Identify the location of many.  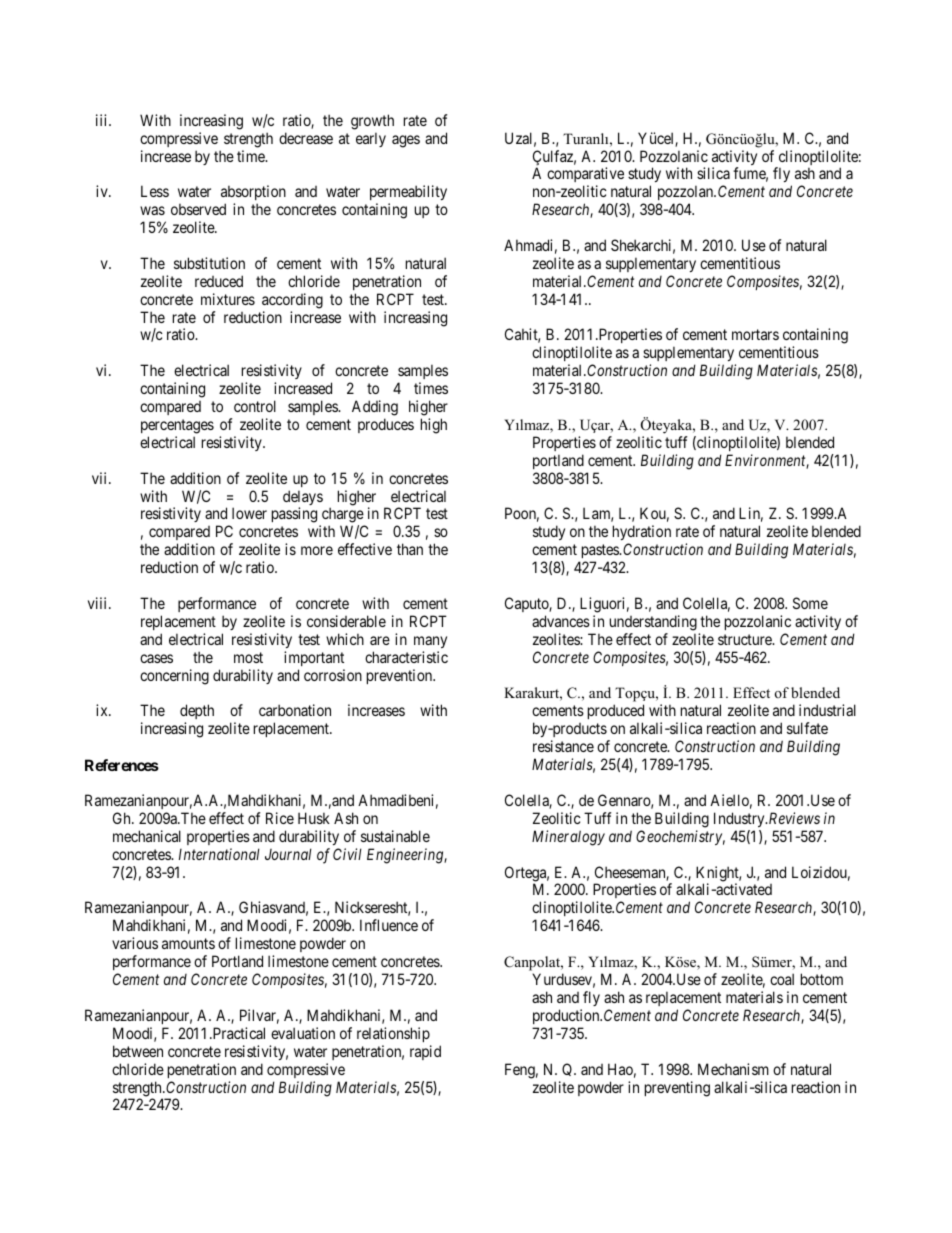
(430, 642).
